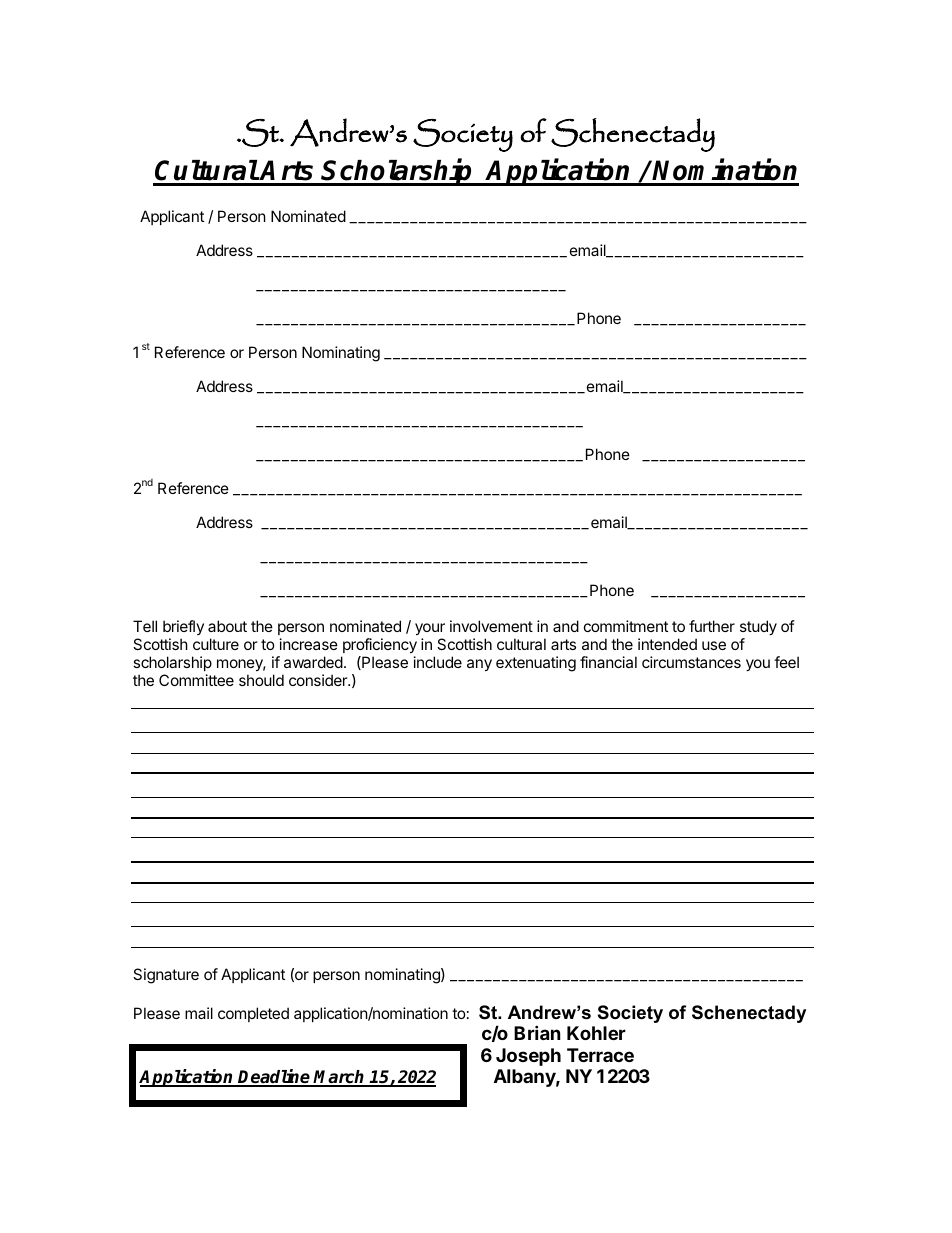 The height and width of the image is (1233, 952). I want to click on Signature, so click(166, 976).
